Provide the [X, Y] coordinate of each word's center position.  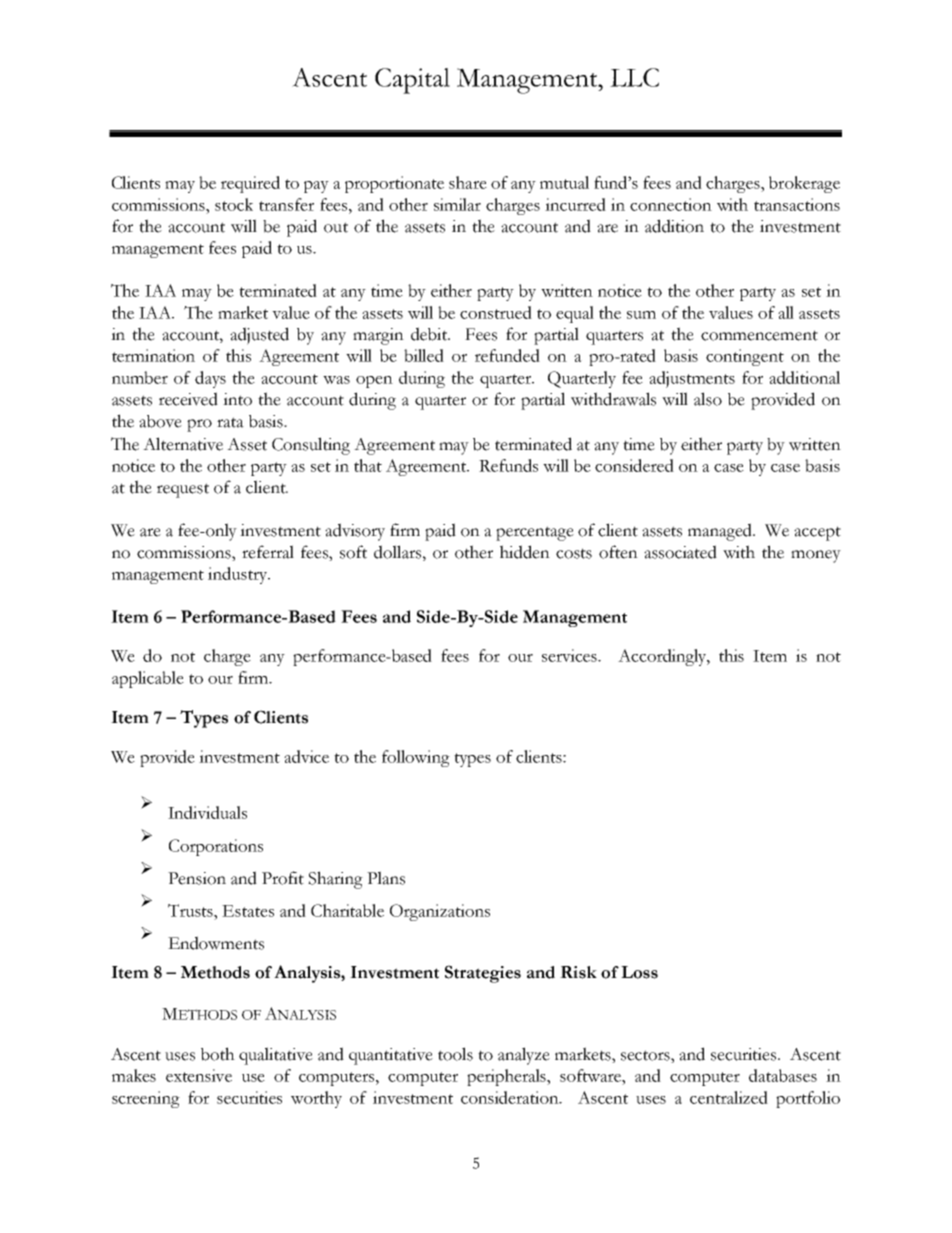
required [250, 184]
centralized [729, 1097]
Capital [412, 81]
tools [455, 1054]
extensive [199, 1075]
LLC [634, 77]
